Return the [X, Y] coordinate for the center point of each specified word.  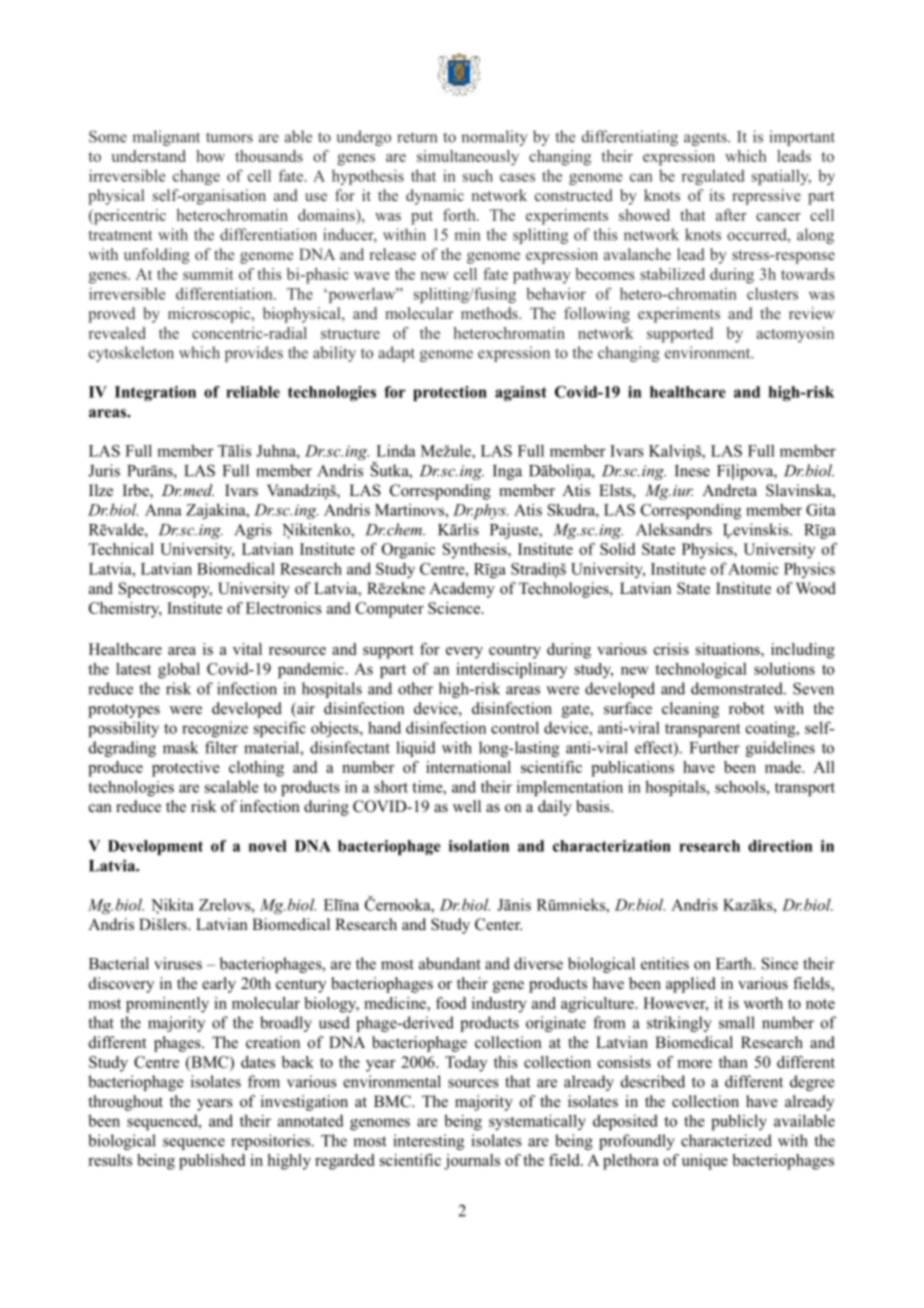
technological [701, 670]
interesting [428, 1142]
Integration [155, 393]
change [196, 177]
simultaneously [468, 158]
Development [155, 847]
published [212, 1162]
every [464, 653]
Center [498, 924]
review [812, 313]
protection [450, 393]
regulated [713, 177]
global [179, 670]
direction [780, 846]
